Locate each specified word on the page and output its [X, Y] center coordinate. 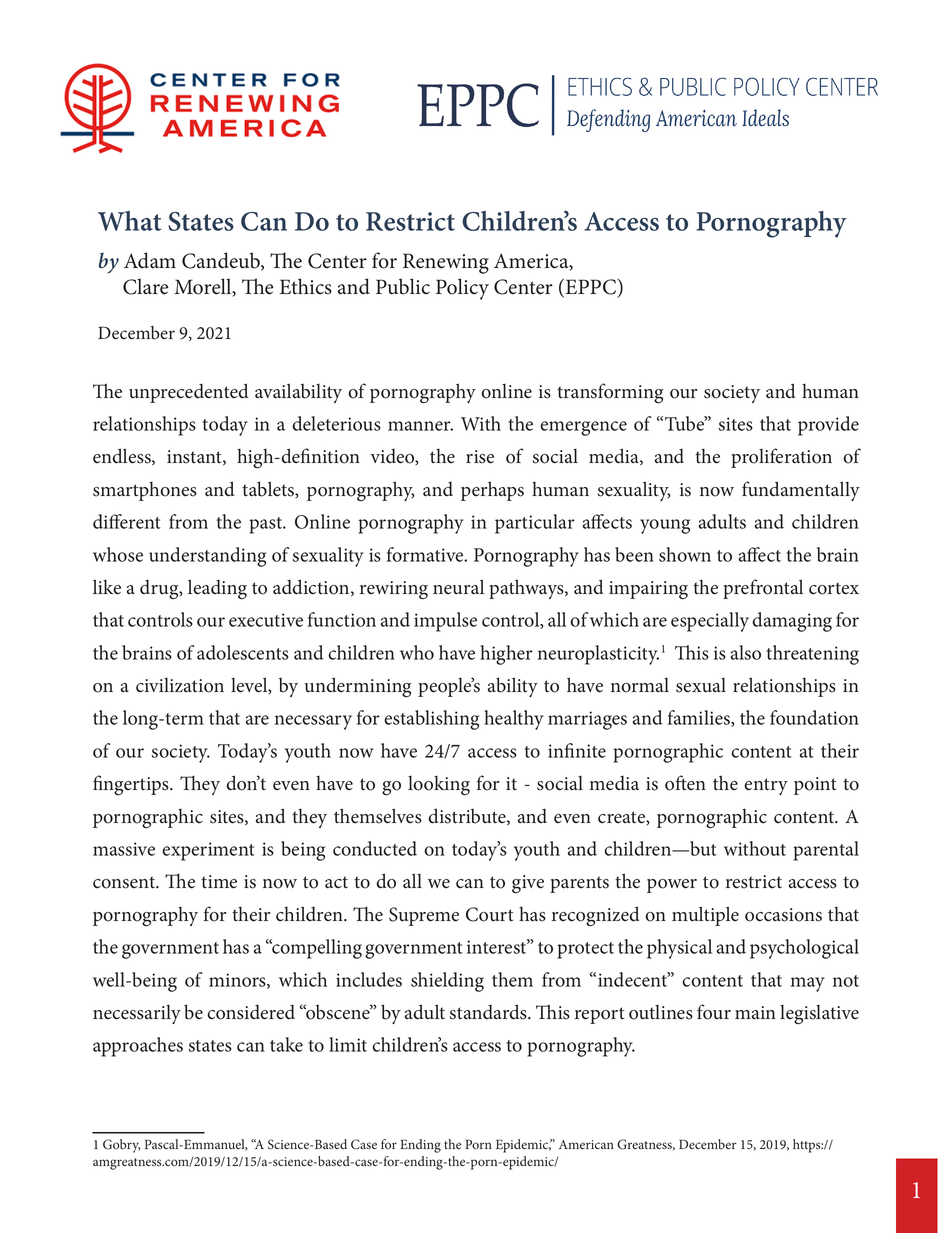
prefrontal [763, 589]
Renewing [446, 263]
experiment [208, 851]
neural [458, 587]
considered [251, 1012]
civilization [180, 685]
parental [826, 851]
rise [480, 457]
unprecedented [188, 393]
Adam [150, 260]
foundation [814, 717]
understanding [207, 557]
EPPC [592, 288]
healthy [514, 720]
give [528, 884]
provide [828, 426]
